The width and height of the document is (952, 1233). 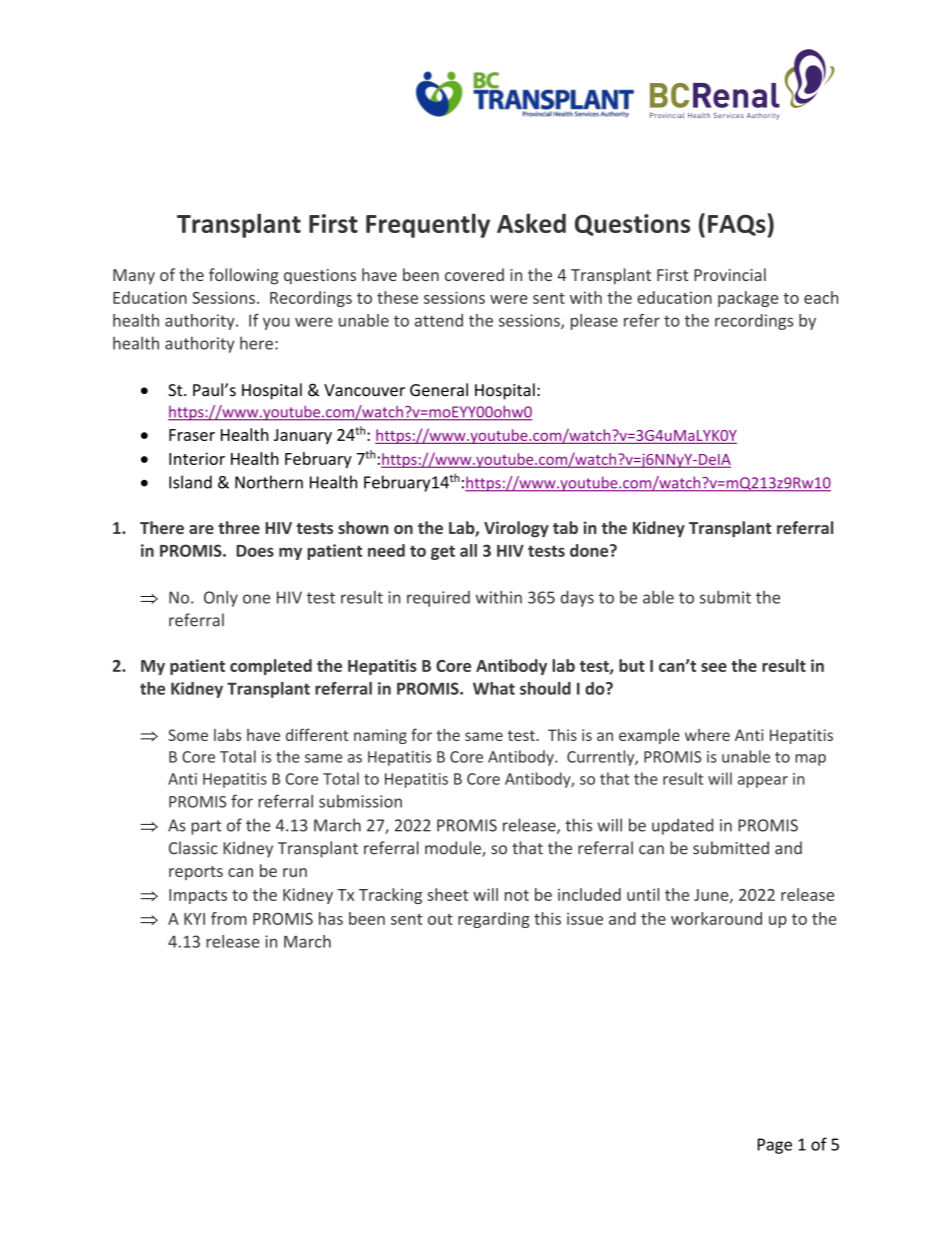 What do you see at coordinates (565, 527) in the document?
I see `tab` at bounding box center [565, 527].
